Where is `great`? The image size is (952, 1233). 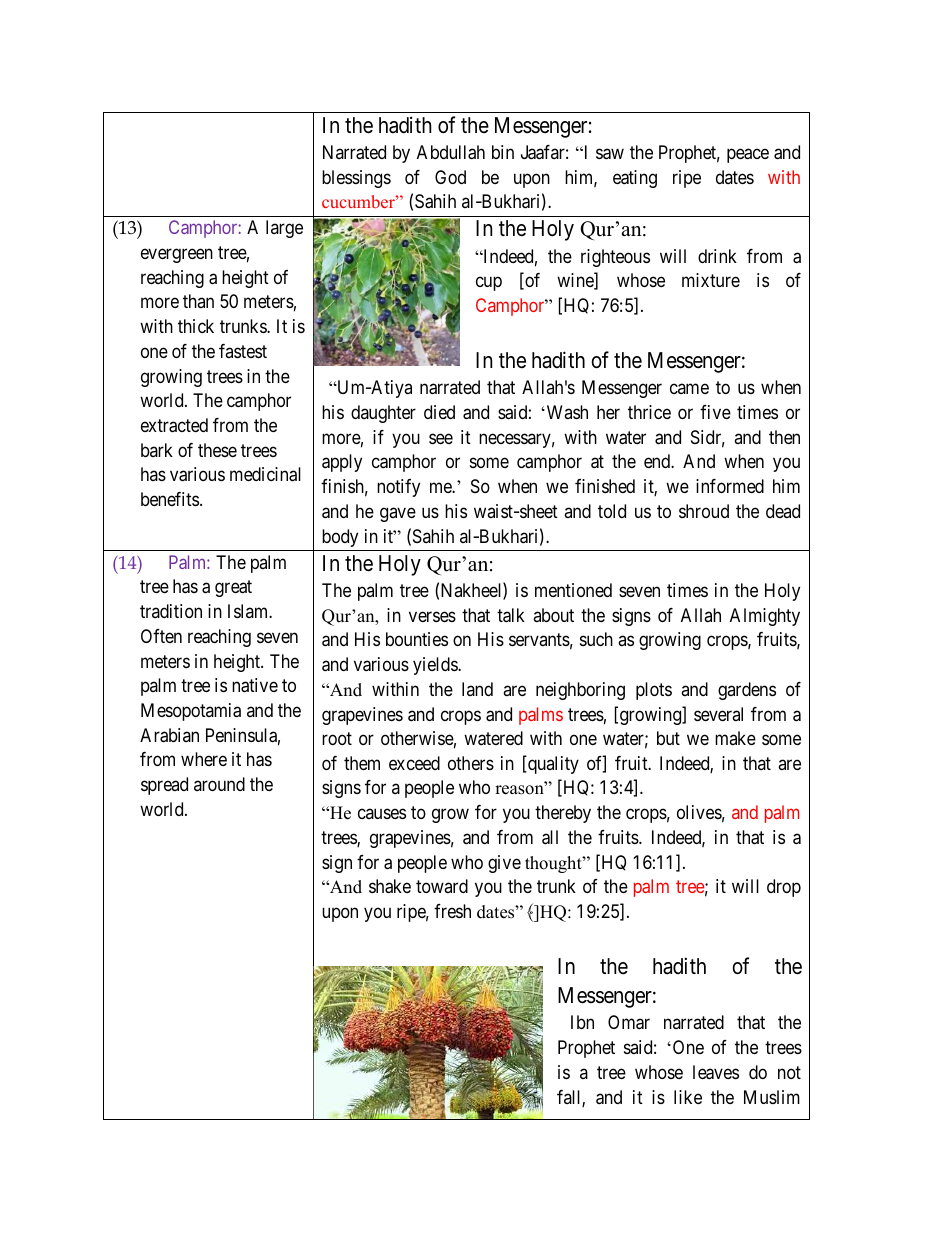 great is located at coordinates (233, 588).
